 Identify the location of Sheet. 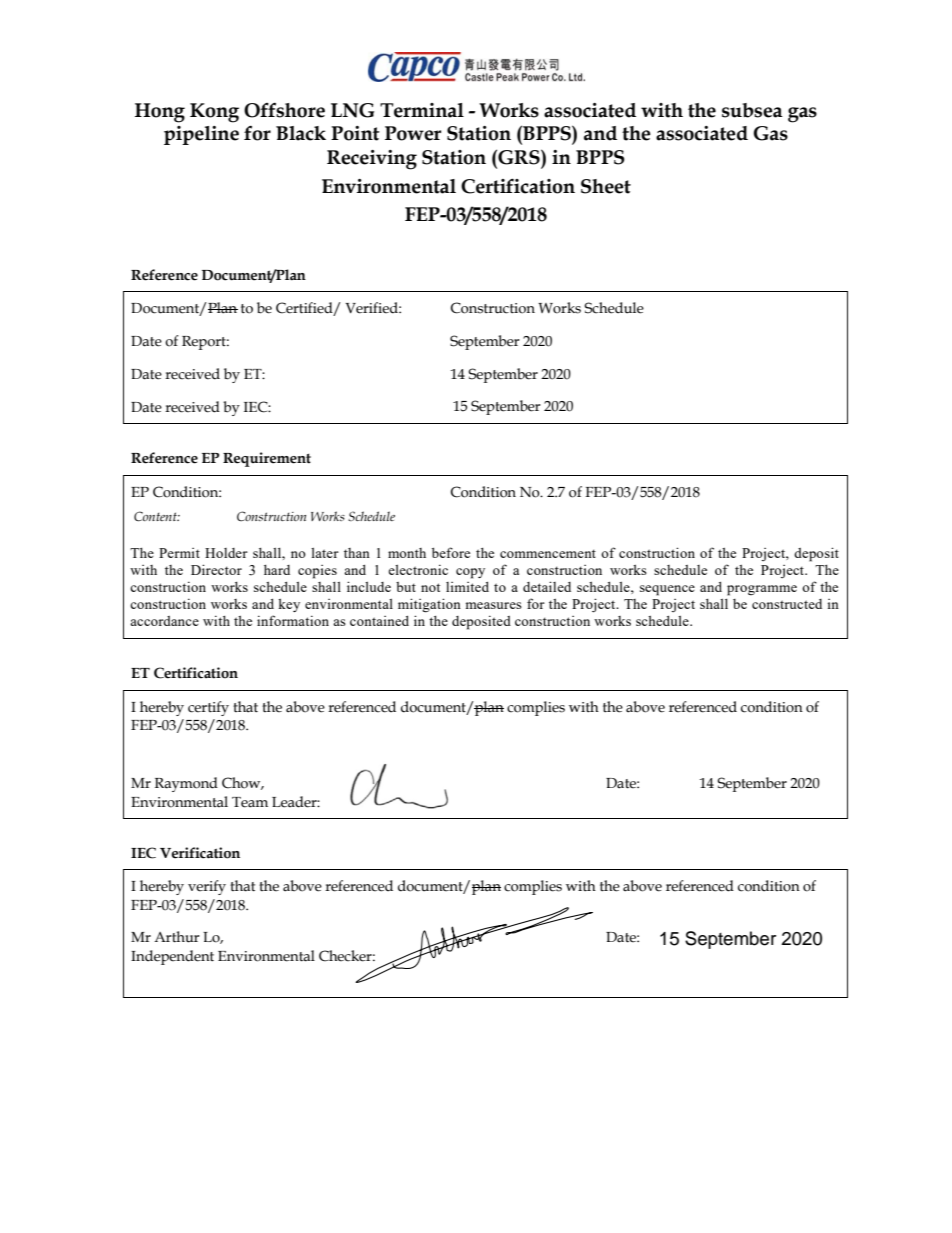
(606, 186).
